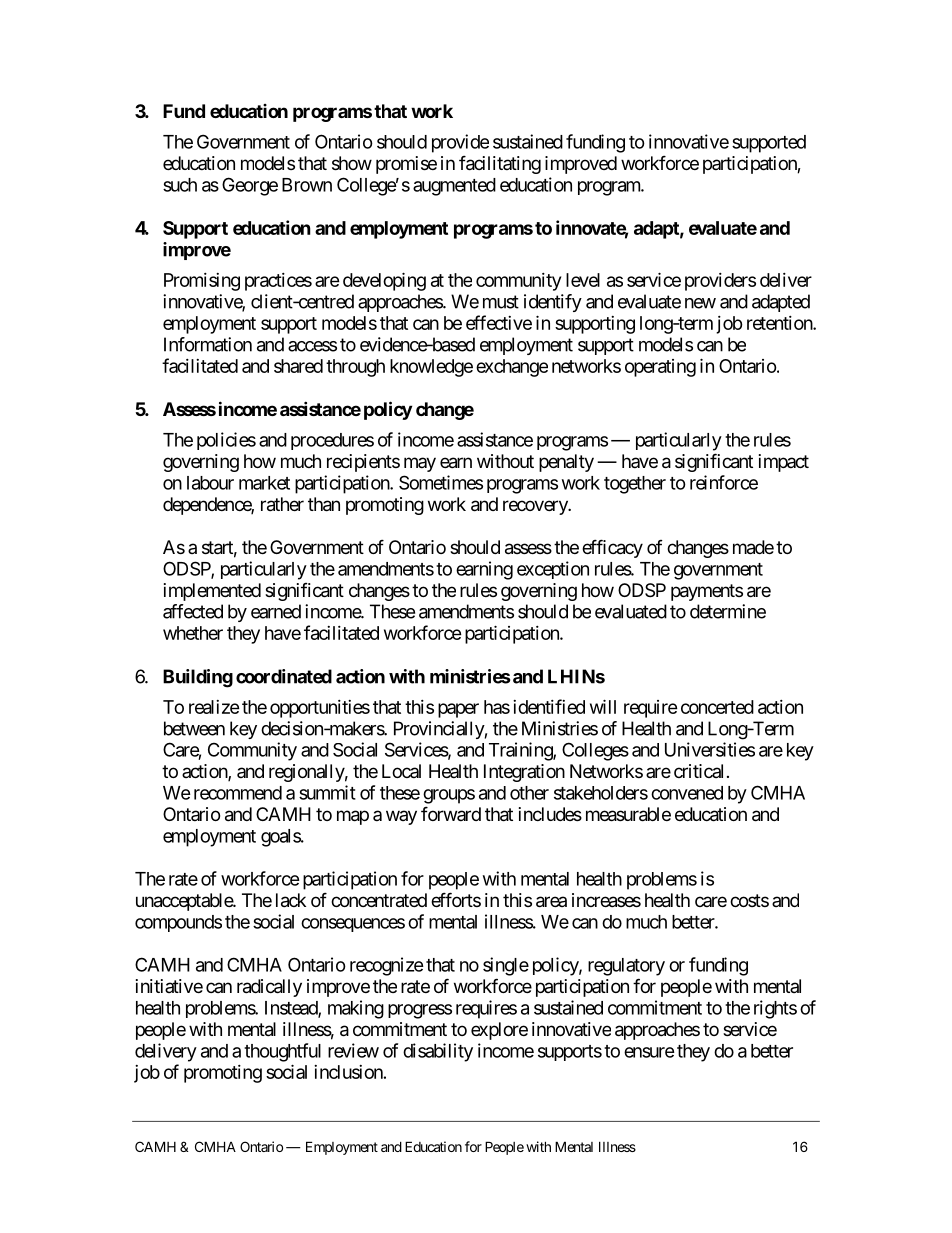 The width and height of the image is (952, 1233). I want to click on augmented, so click(454, 187).
